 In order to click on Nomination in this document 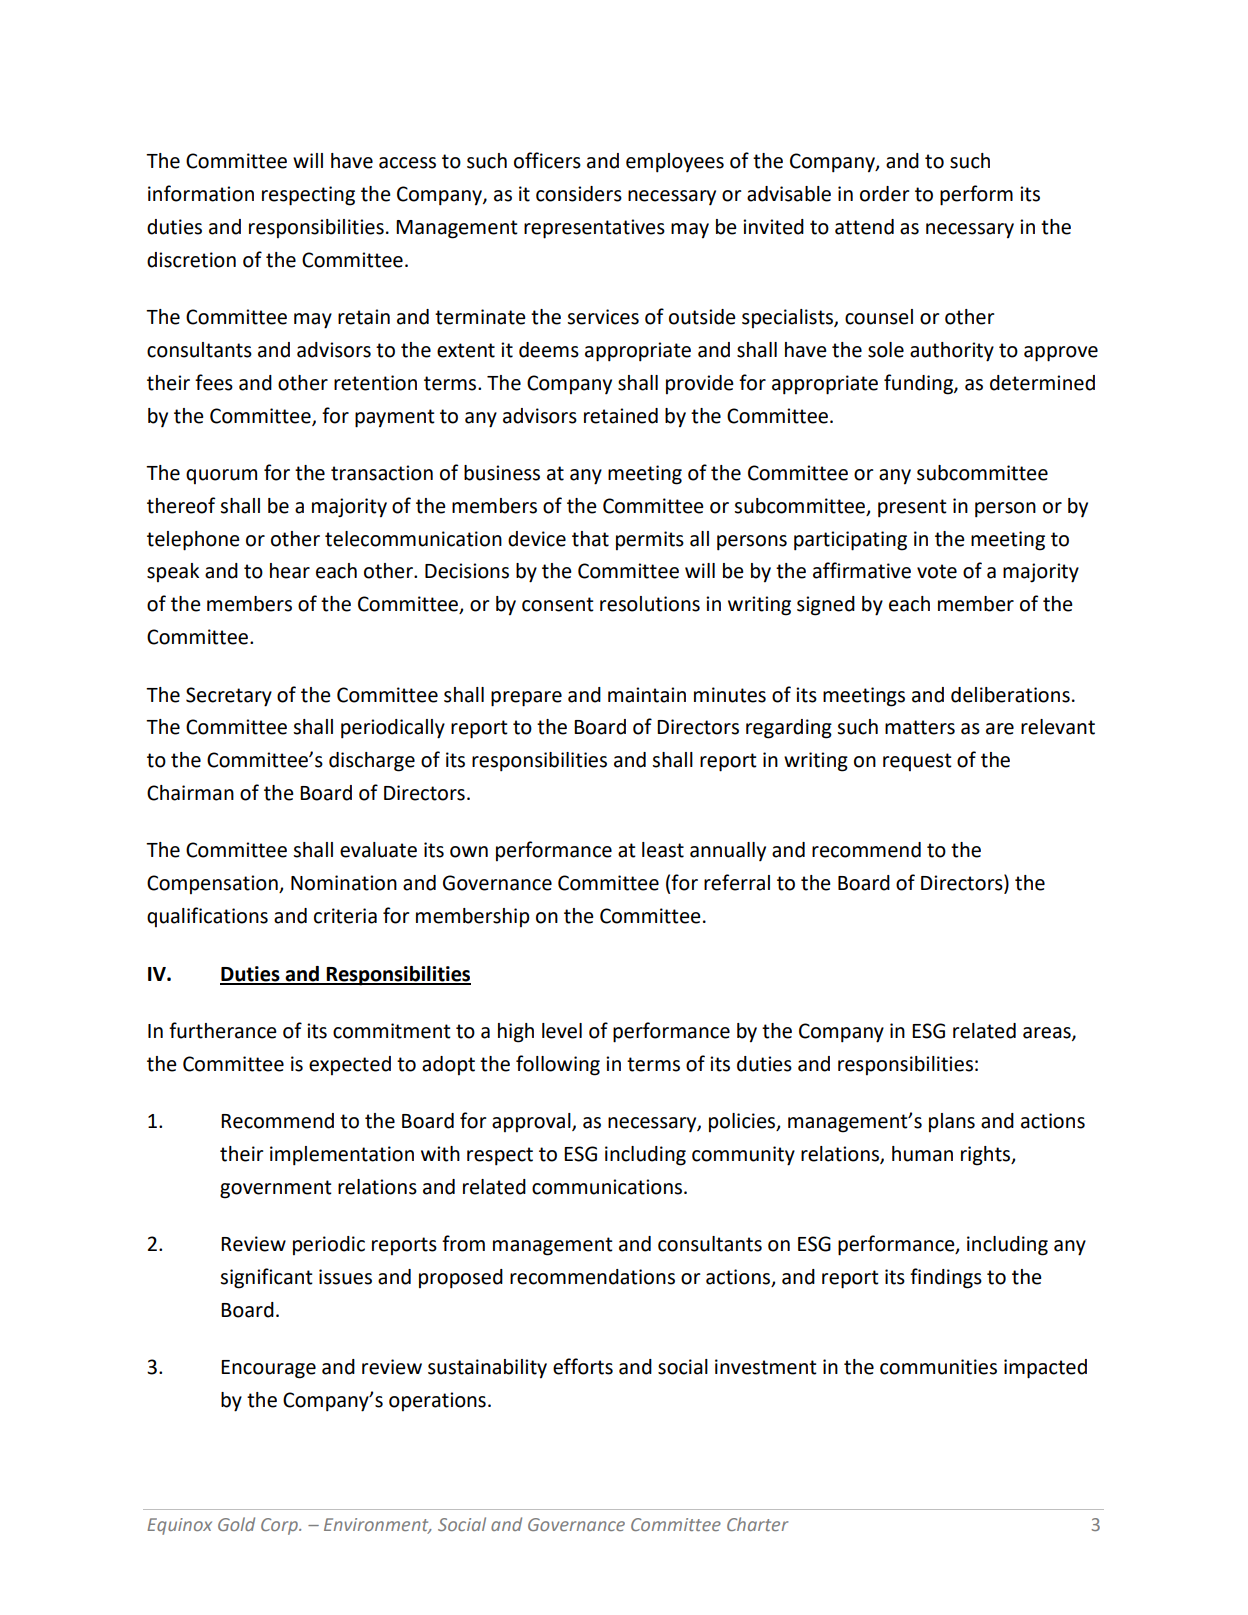, I will do `click(344, 883)`.
